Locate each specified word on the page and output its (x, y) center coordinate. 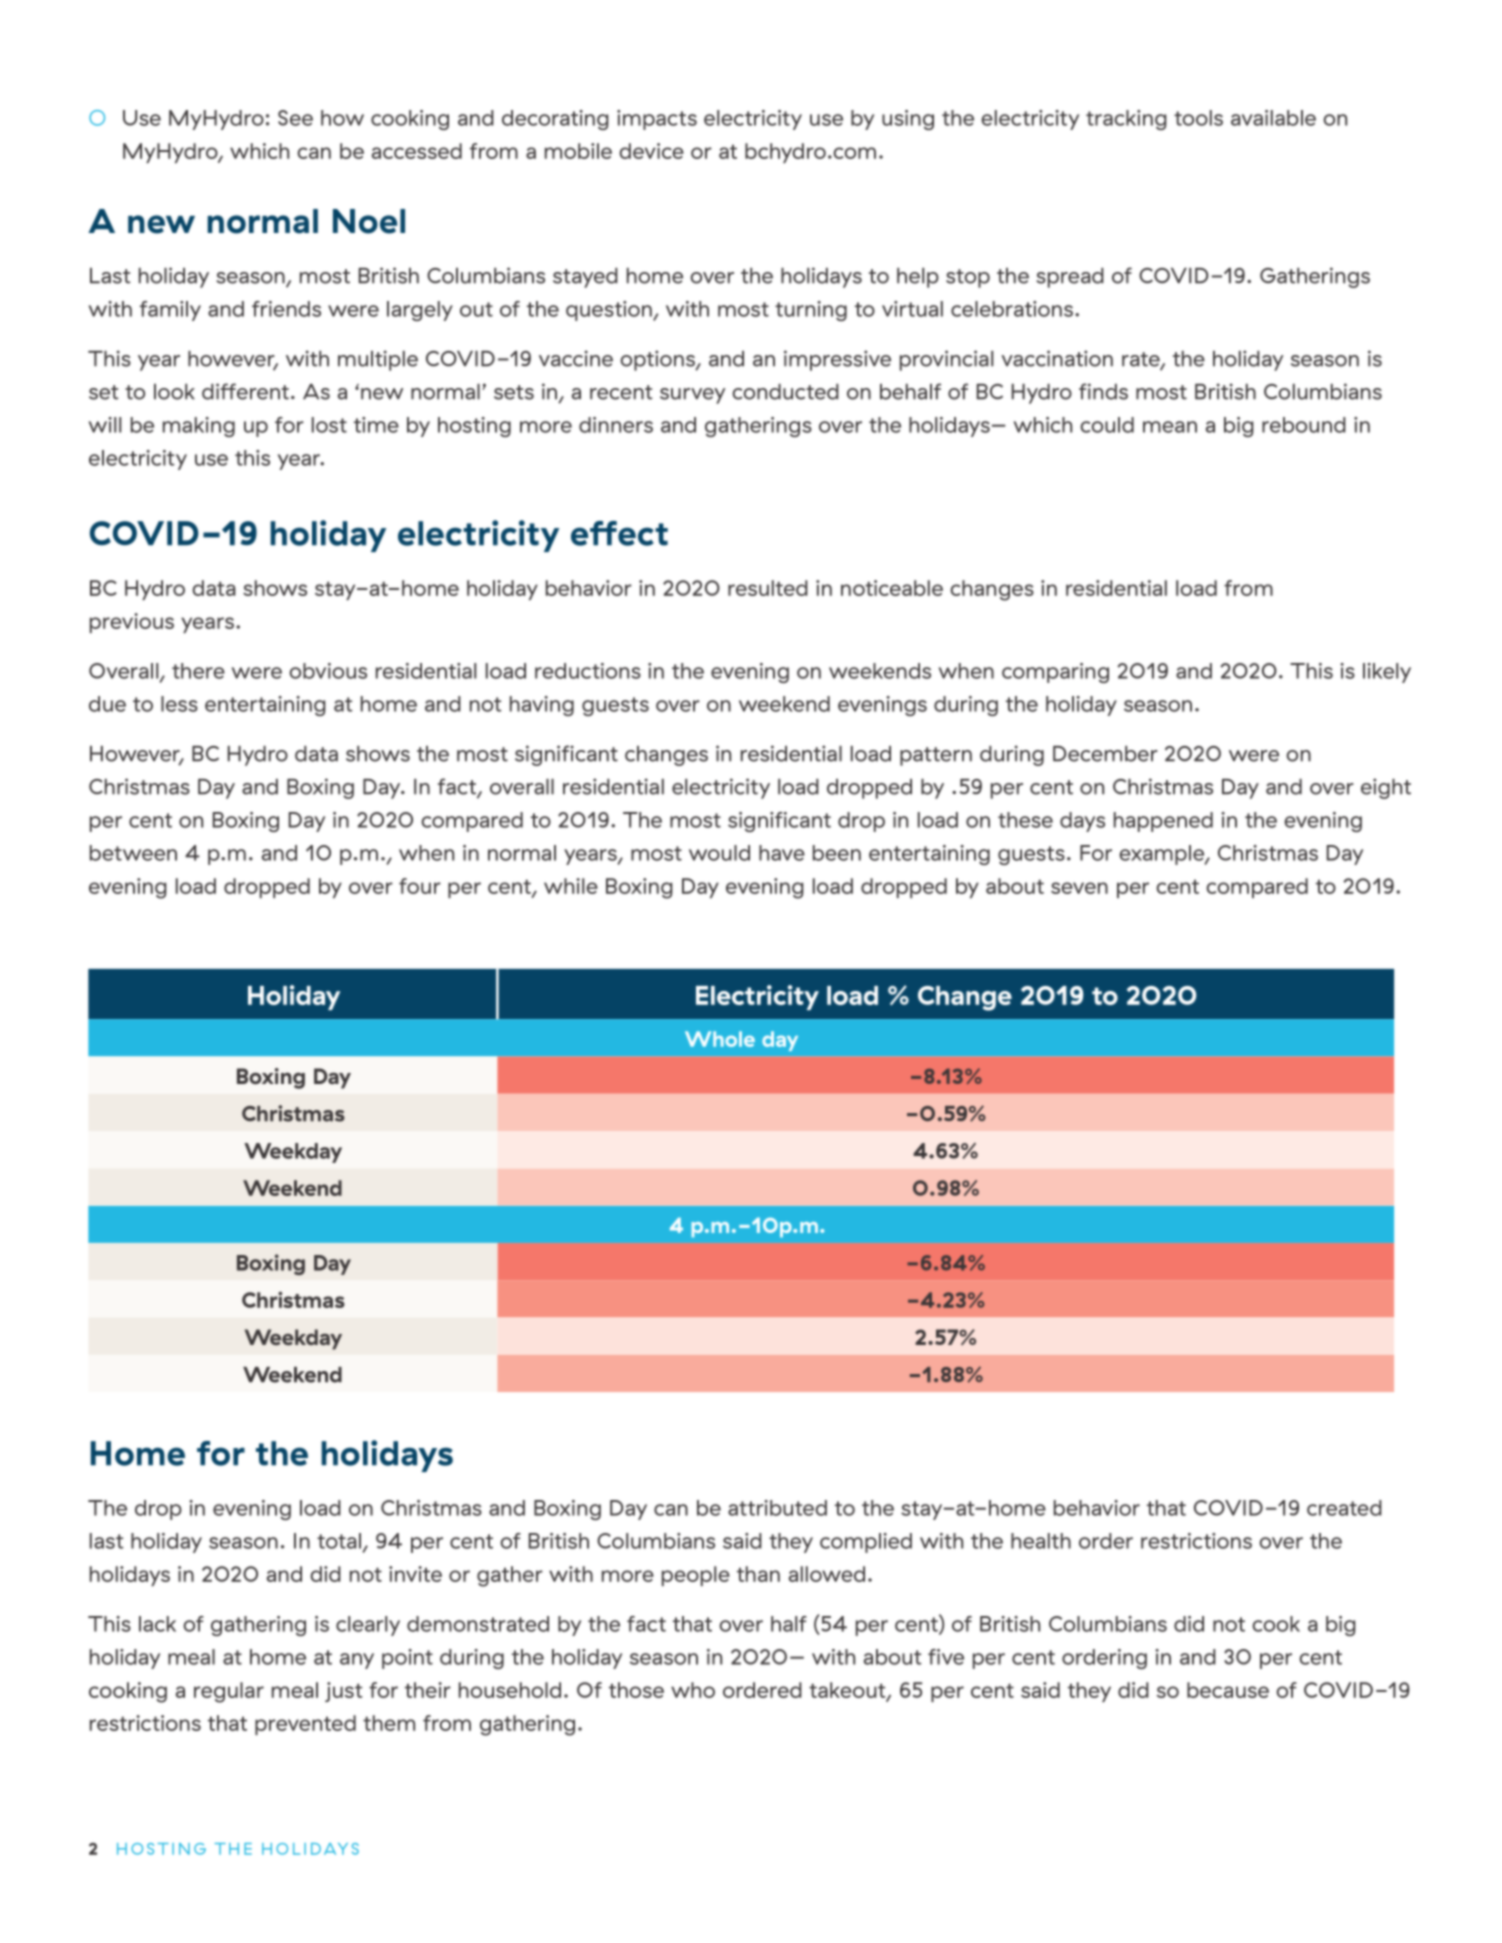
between (133, 853)
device (651, 151)
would (719, 853)
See (295, 118)
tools (1198, 118)
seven (1079, 888)
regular (229, 1692)
